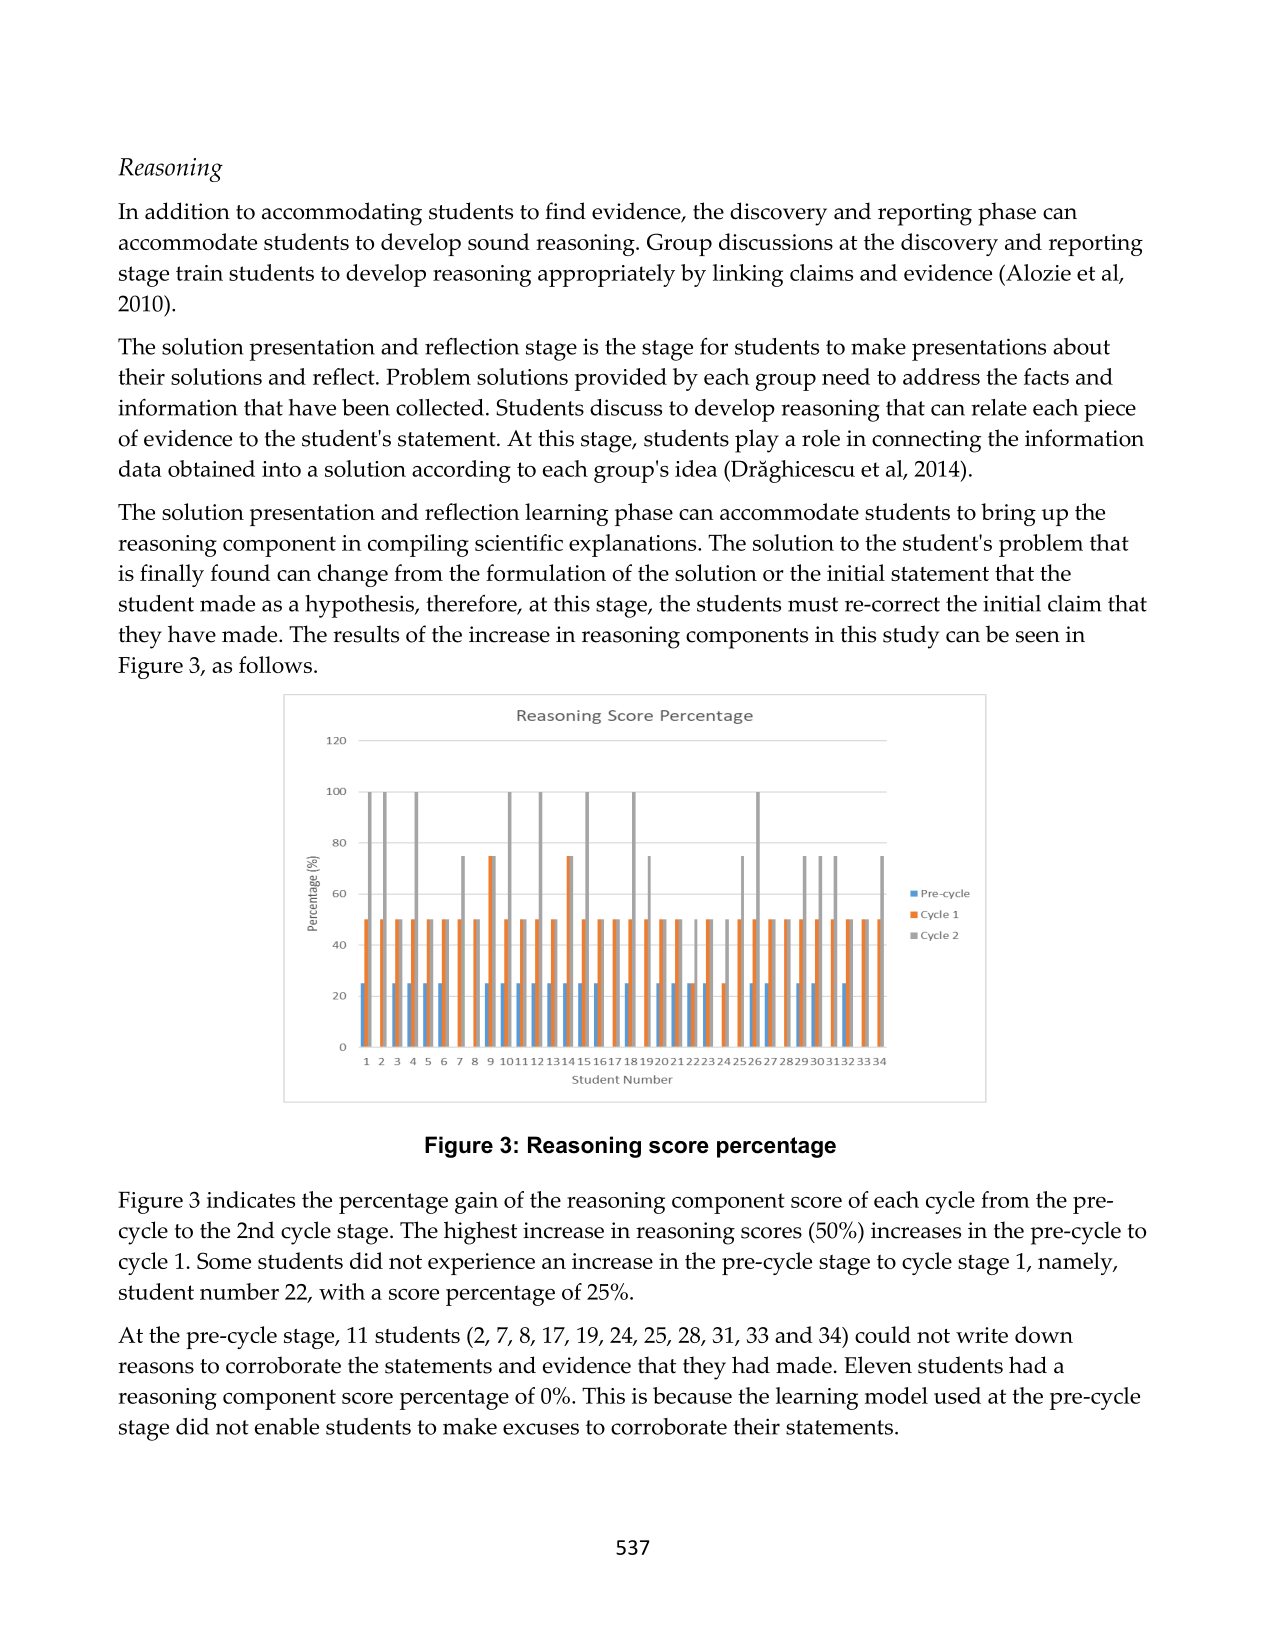 Image resolution: width=1264 pixels, height=1635 pixels. Describe the element at coordinates (692, 1395) in the screenshot. I see `because` at that location.
